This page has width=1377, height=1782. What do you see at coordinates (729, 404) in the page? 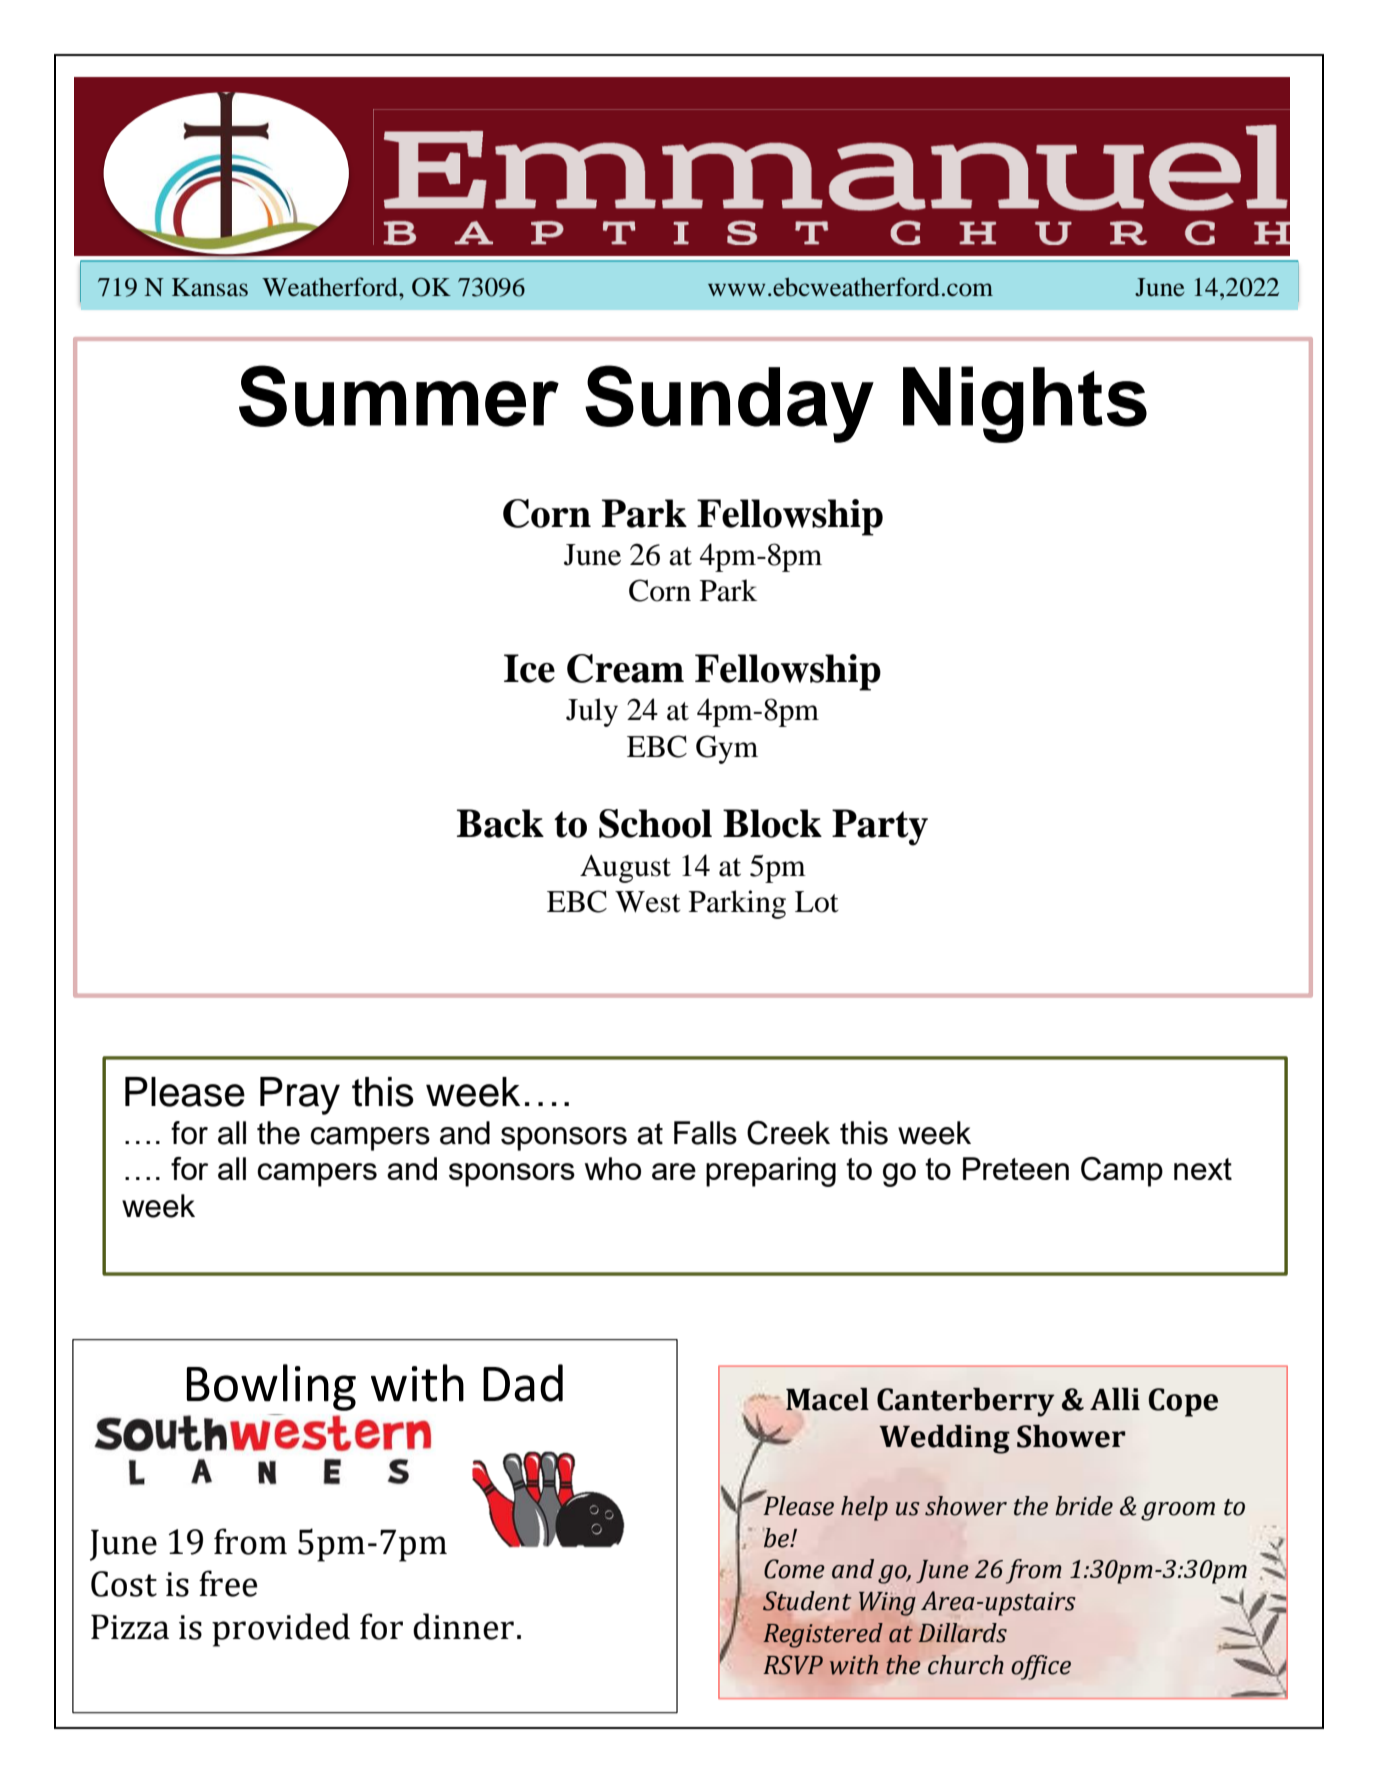
I see `Sunday` at bounding box center [729, 404].
